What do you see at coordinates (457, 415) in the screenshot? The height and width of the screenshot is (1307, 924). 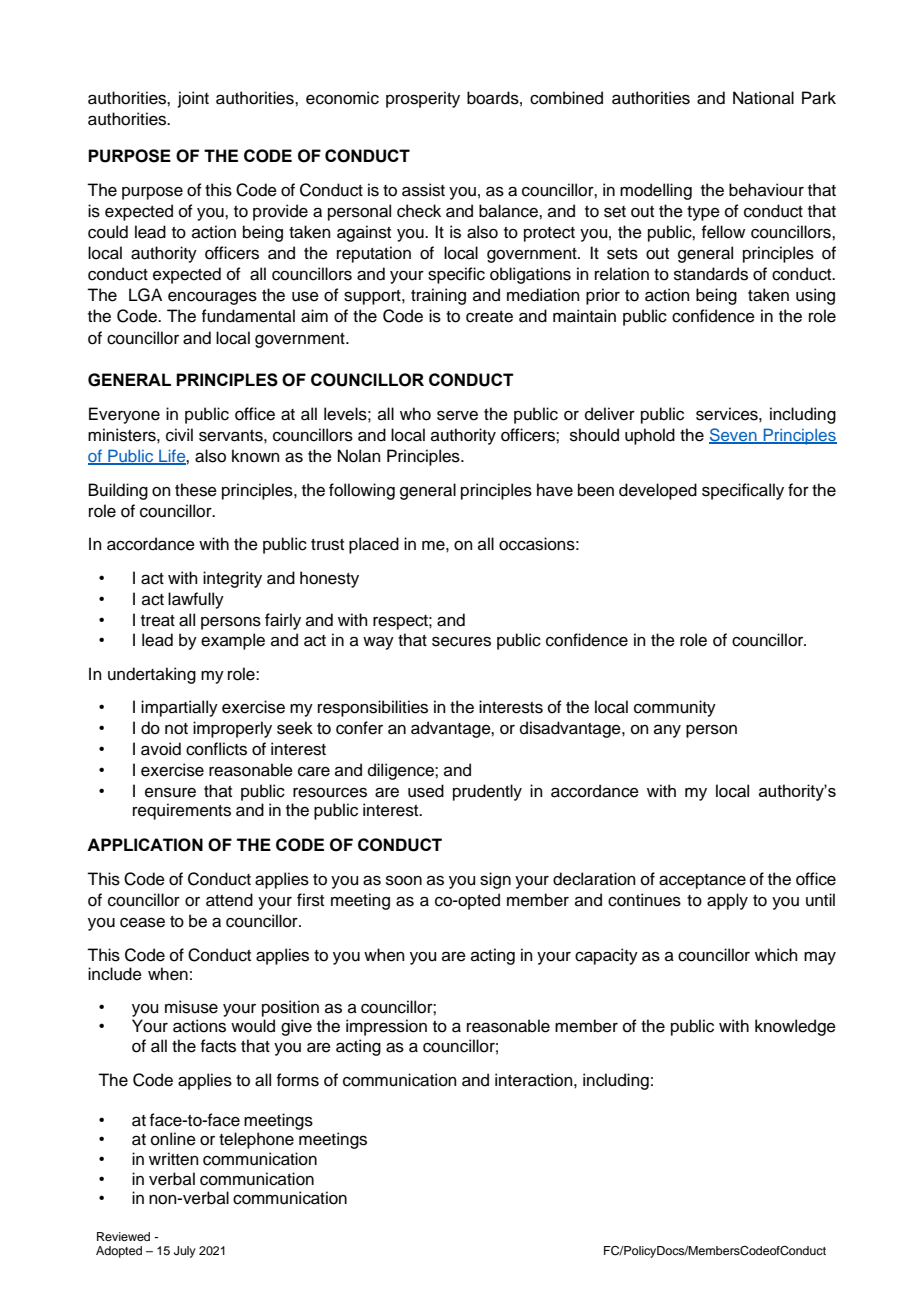 I see `serve` at bounding box center [457, 415].
